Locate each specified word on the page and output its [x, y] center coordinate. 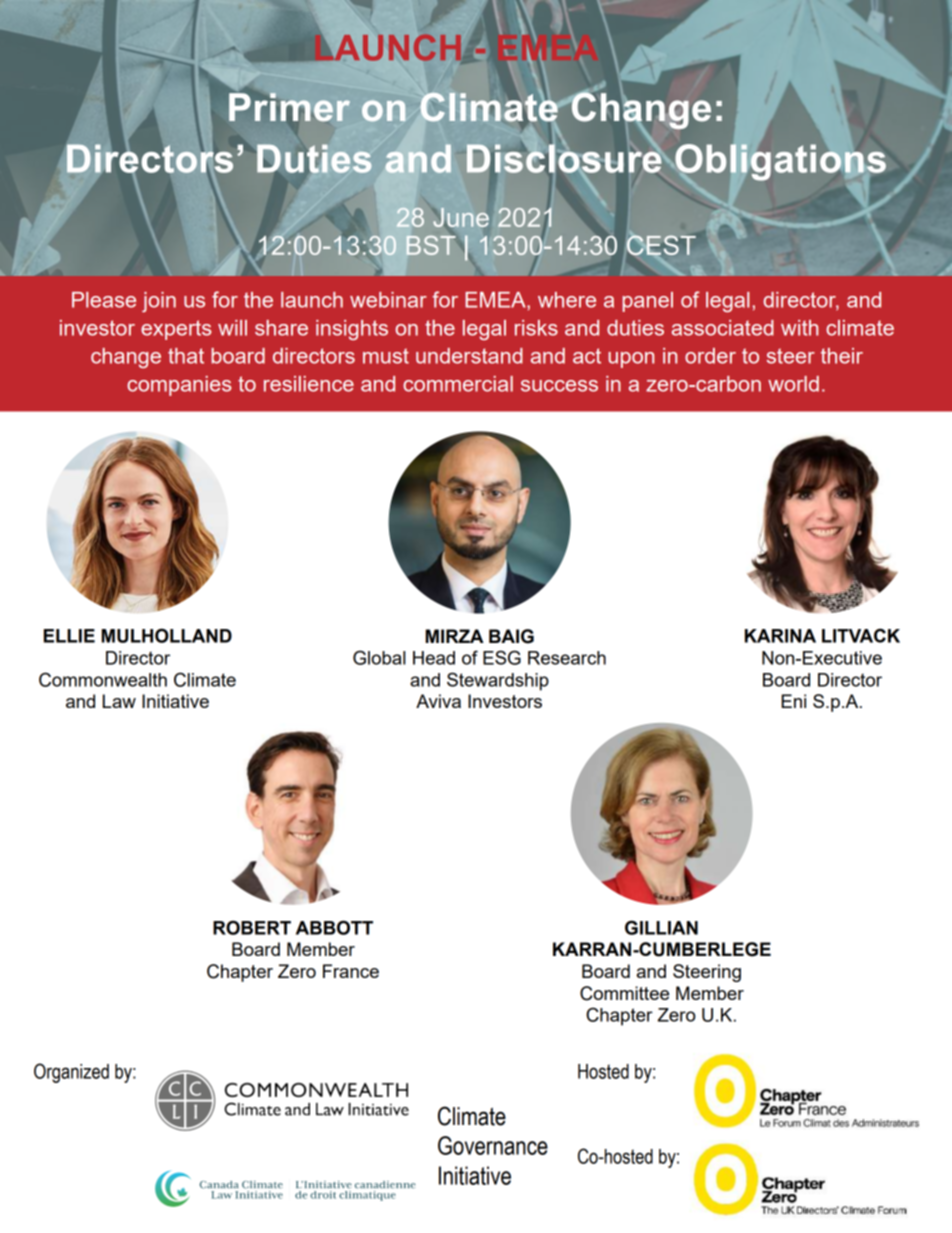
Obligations [779, 163]
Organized [71, 1073]
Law [119, 701]
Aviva [438, 701]
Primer [289, 107]
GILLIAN [661, 927]
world [793, 384]
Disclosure [564, 158]
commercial [458, 384]
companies [179, 386]
